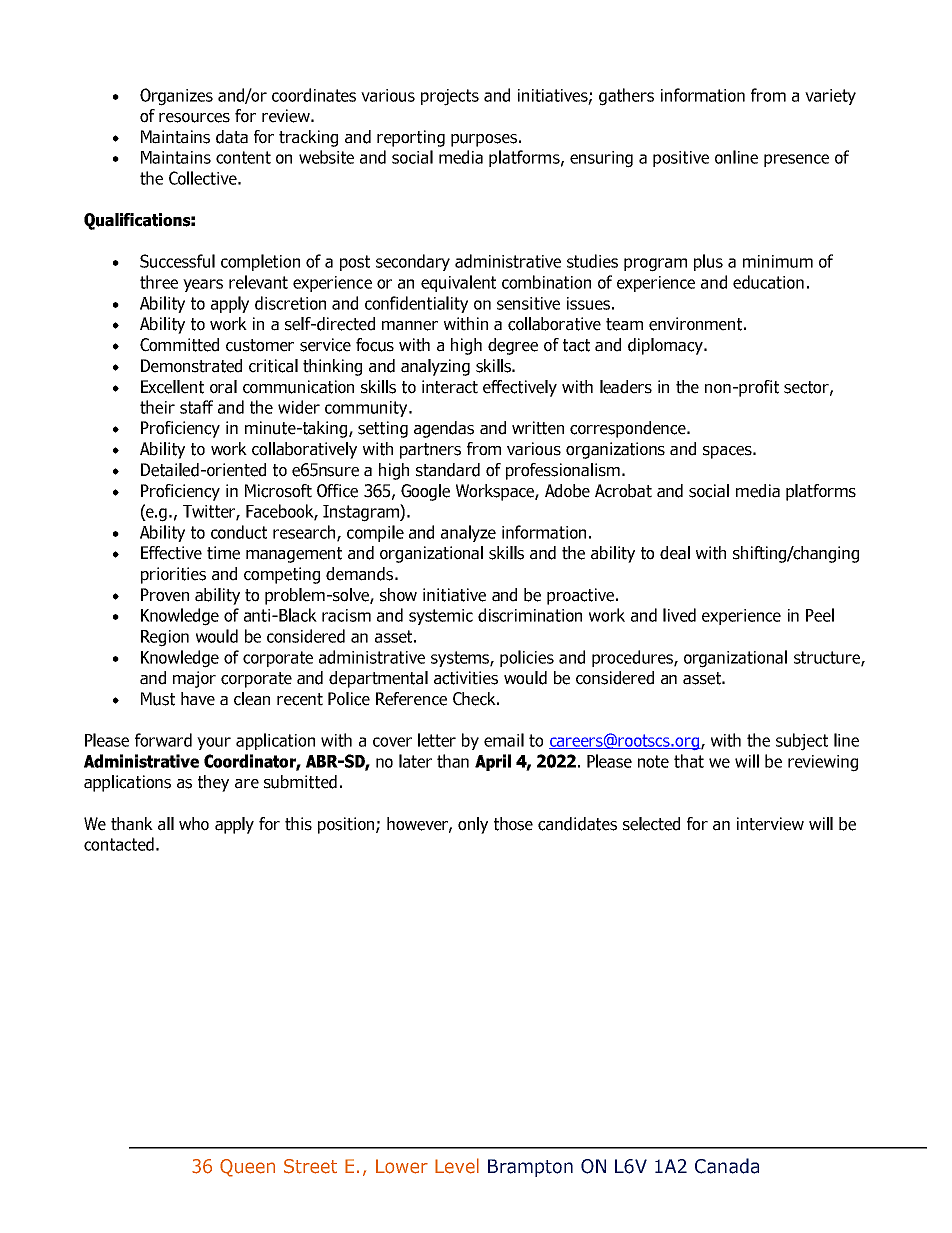  I want to click on interview, so click(770, 824).
